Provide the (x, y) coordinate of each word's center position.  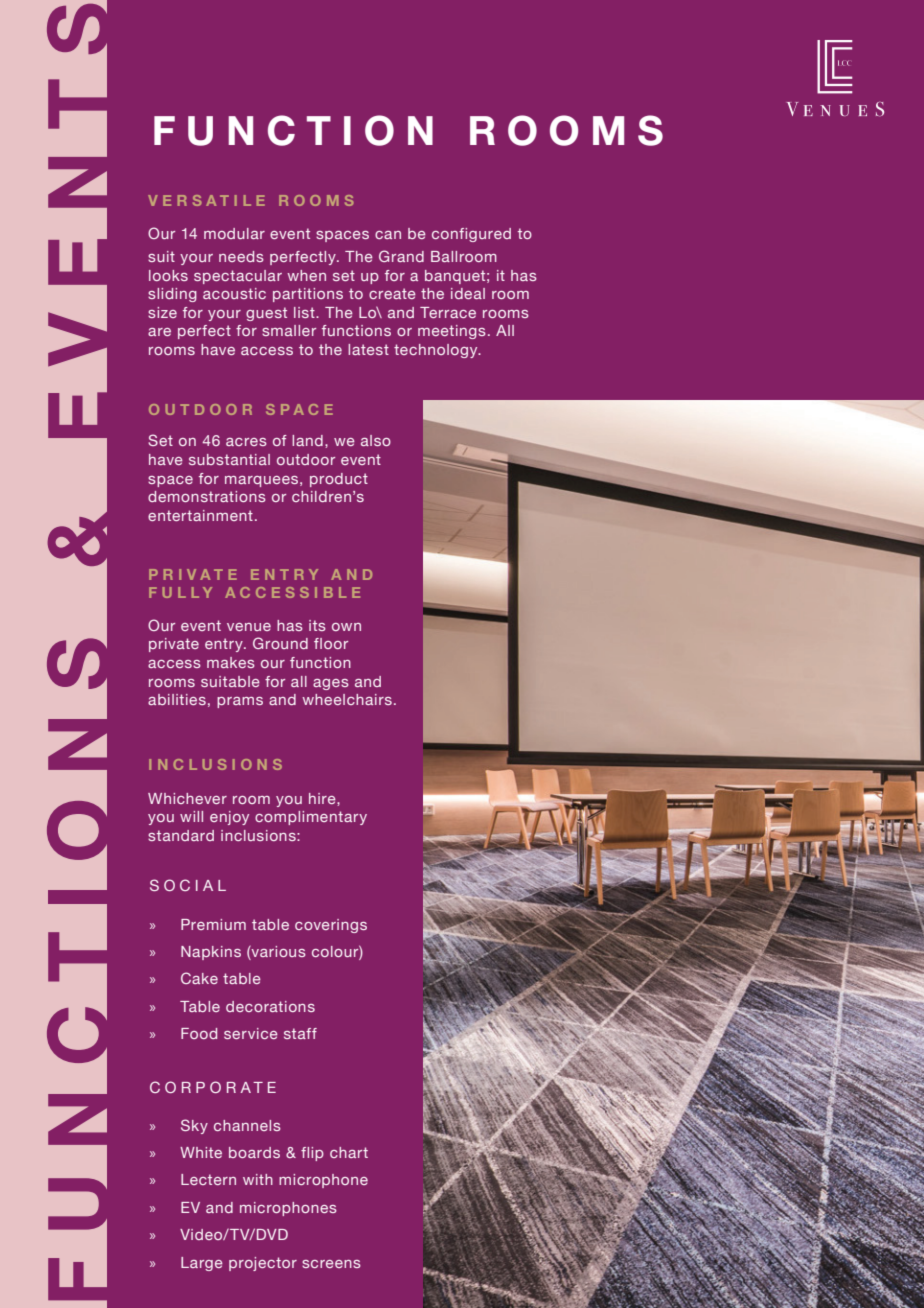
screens (331, 1264)
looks (168, 275)
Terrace (448, 312)
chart (349, 1152)
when (306, 275)
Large (202, 1264)
